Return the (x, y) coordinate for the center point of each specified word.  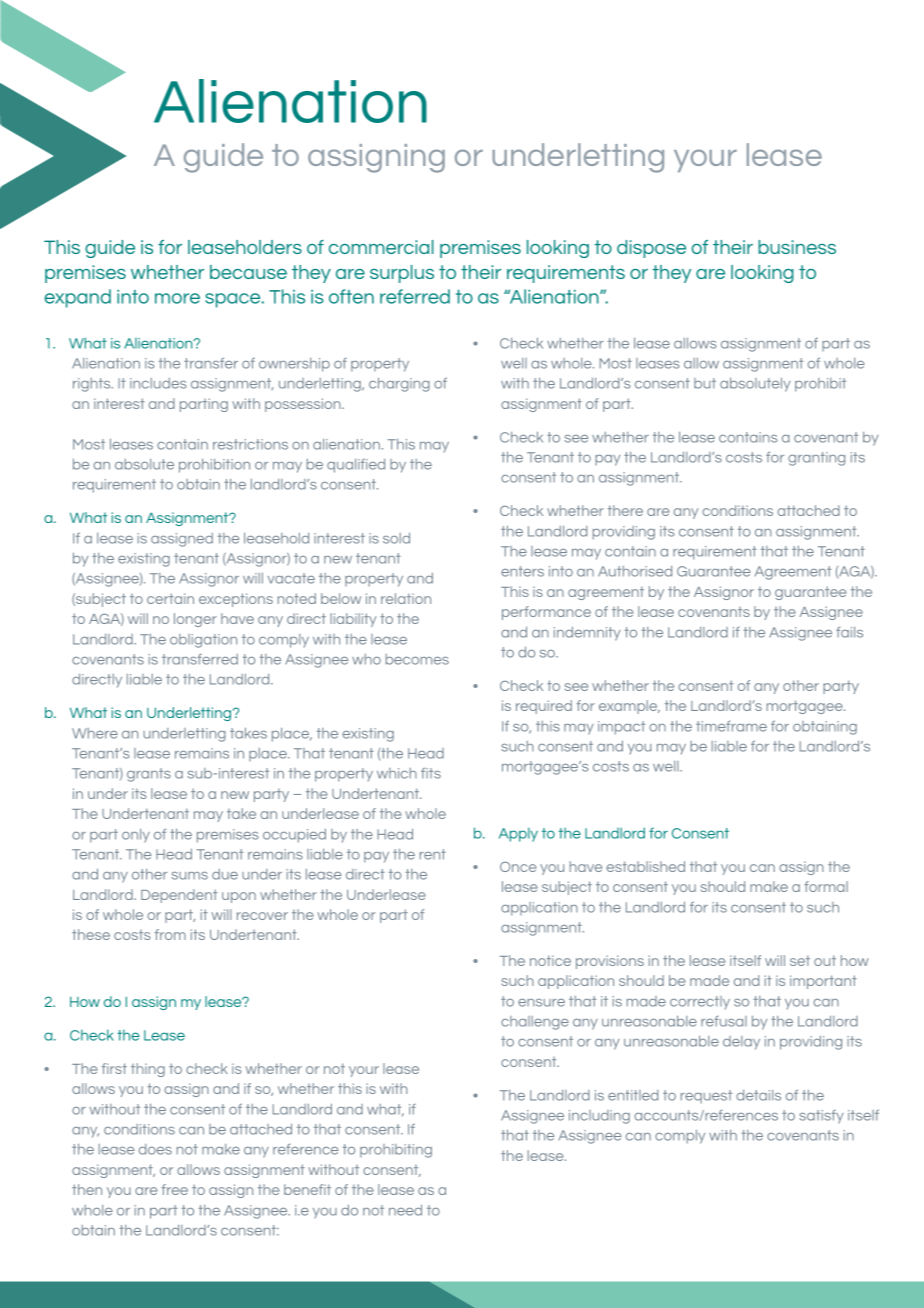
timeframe (731, 726)
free (174, 1189)
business (797, 247)
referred (415, 296)
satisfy (821, 1117)
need (405, 1210)
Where (95, 733)
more (177, 298)
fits (431, 773)
